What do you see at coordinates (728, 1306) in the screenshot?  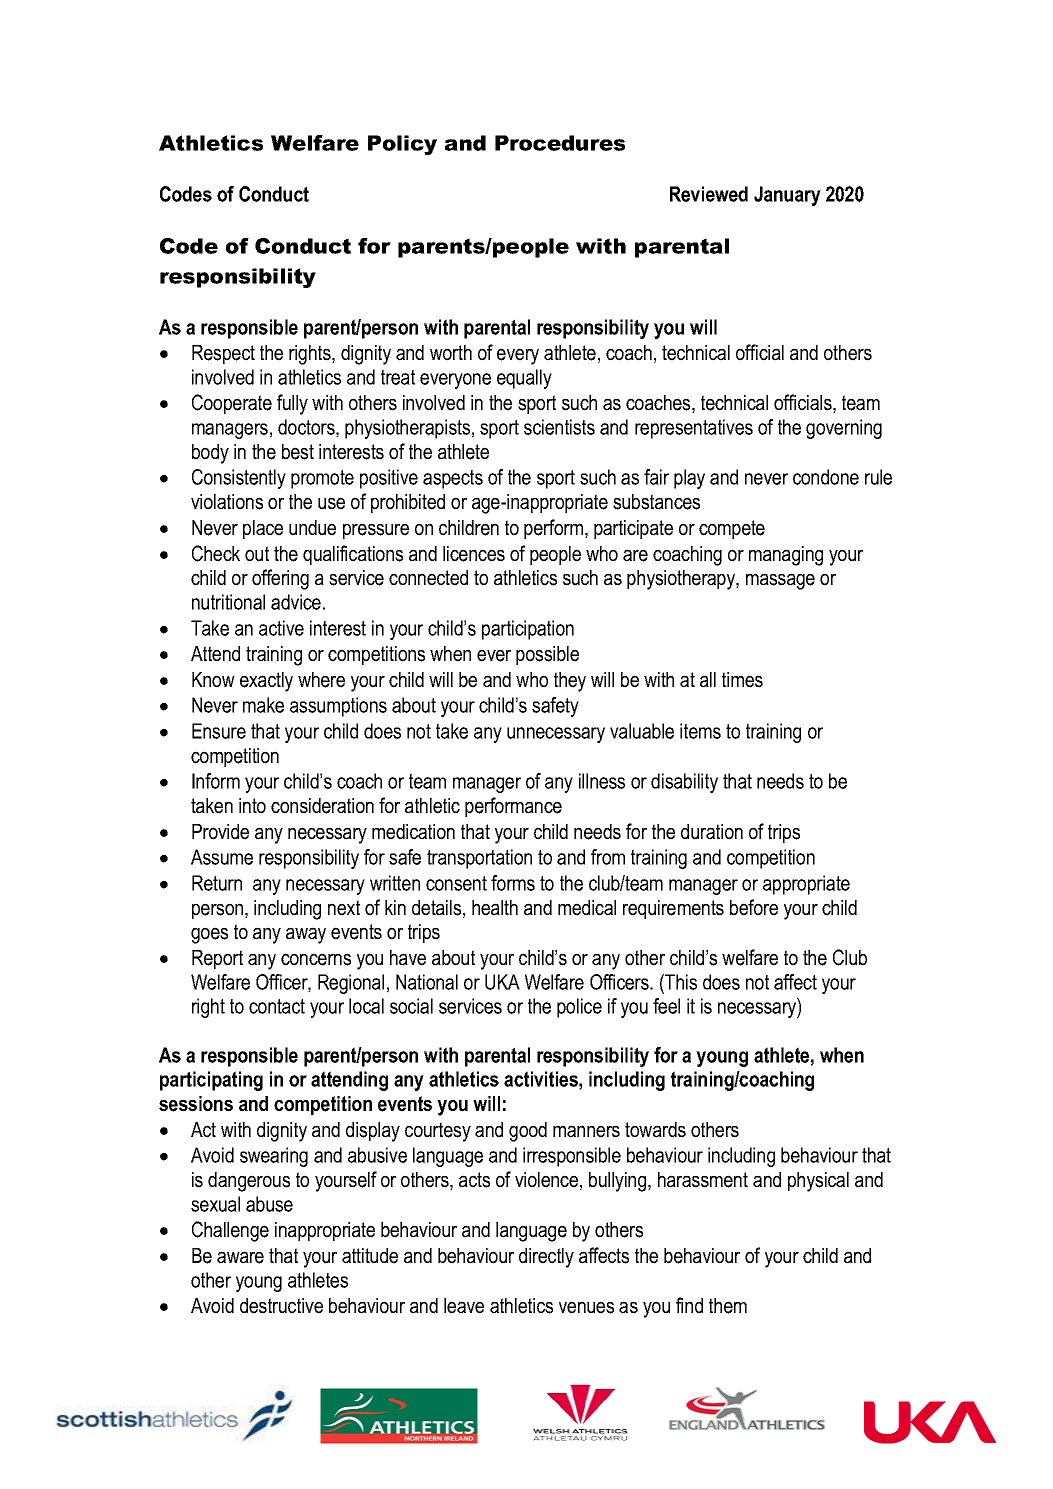 I see `them` at bounding box center [728, 1306].
